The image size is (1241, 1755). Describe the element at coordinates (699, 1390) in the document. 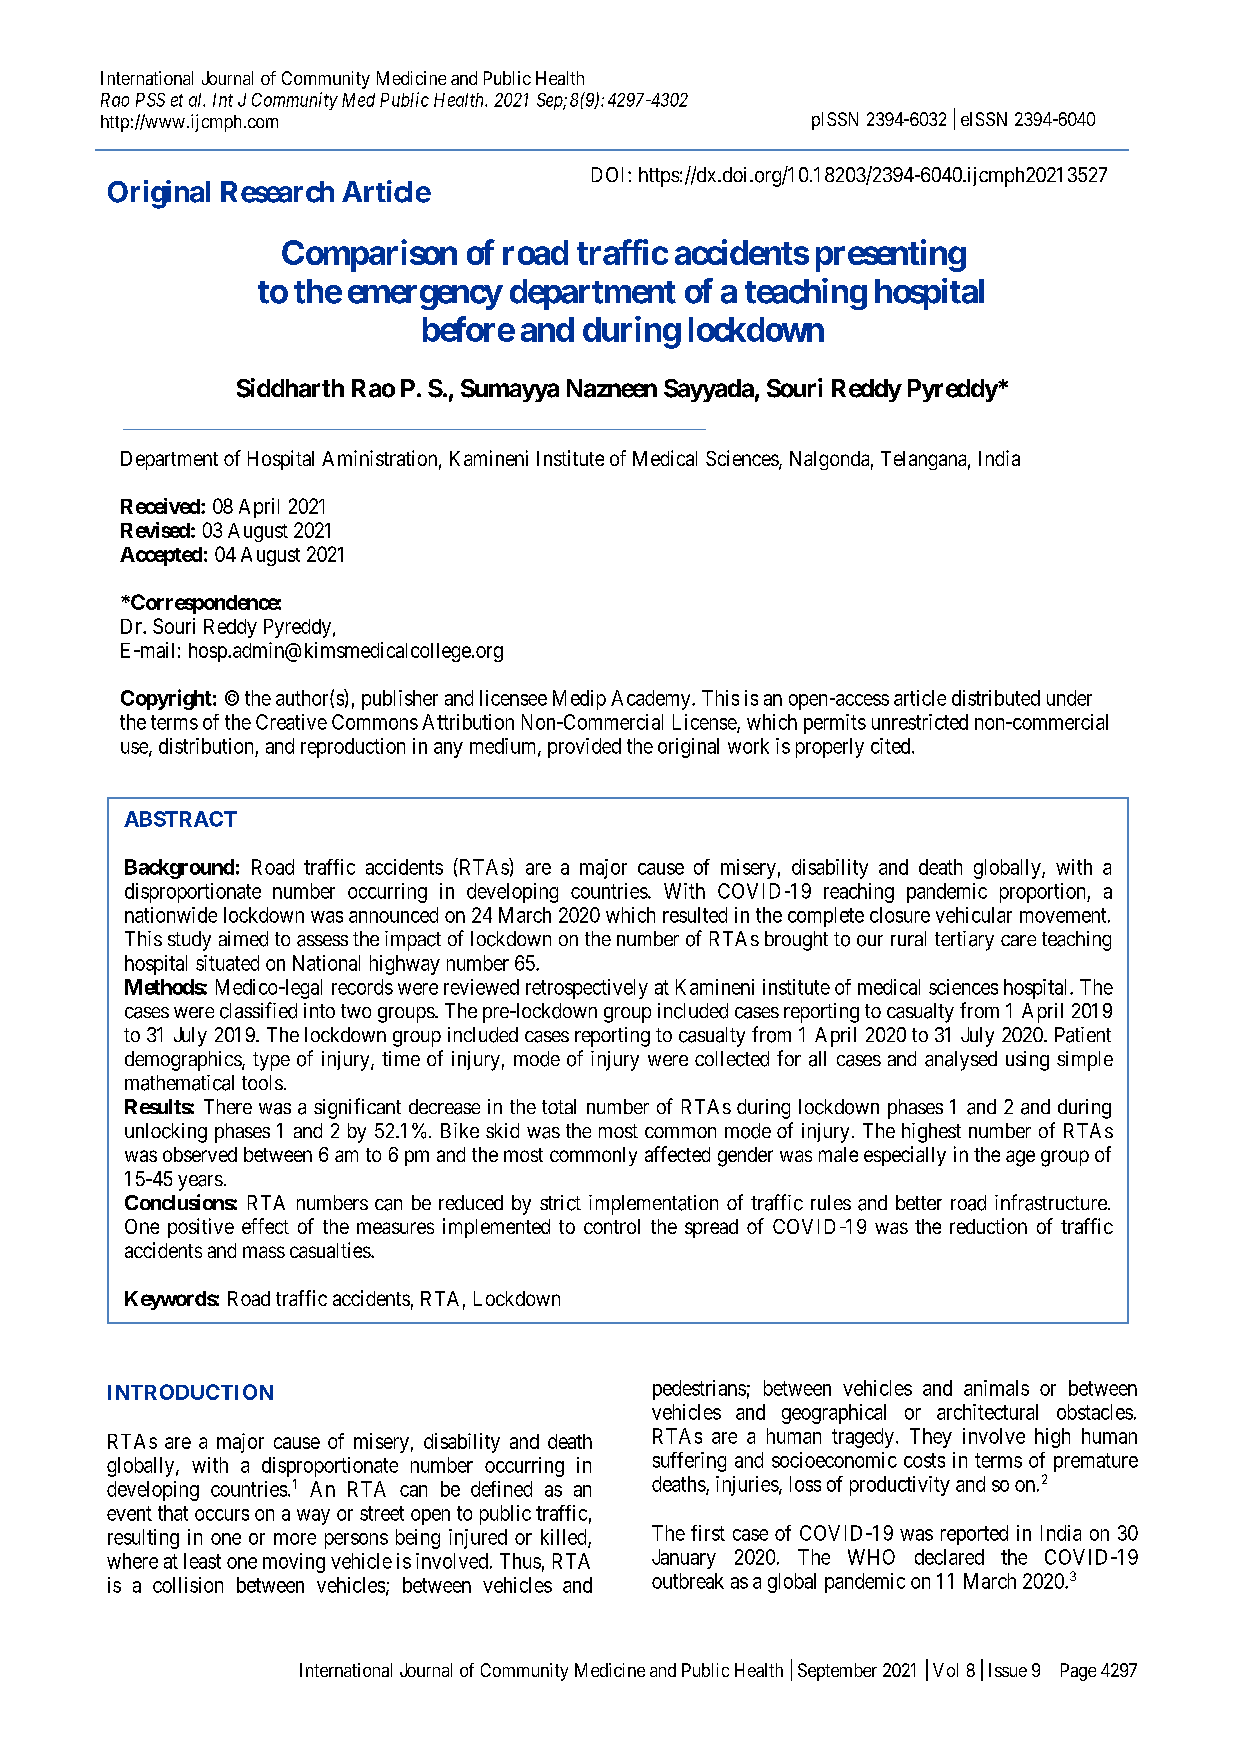

I see `pedestrians` at that location.
